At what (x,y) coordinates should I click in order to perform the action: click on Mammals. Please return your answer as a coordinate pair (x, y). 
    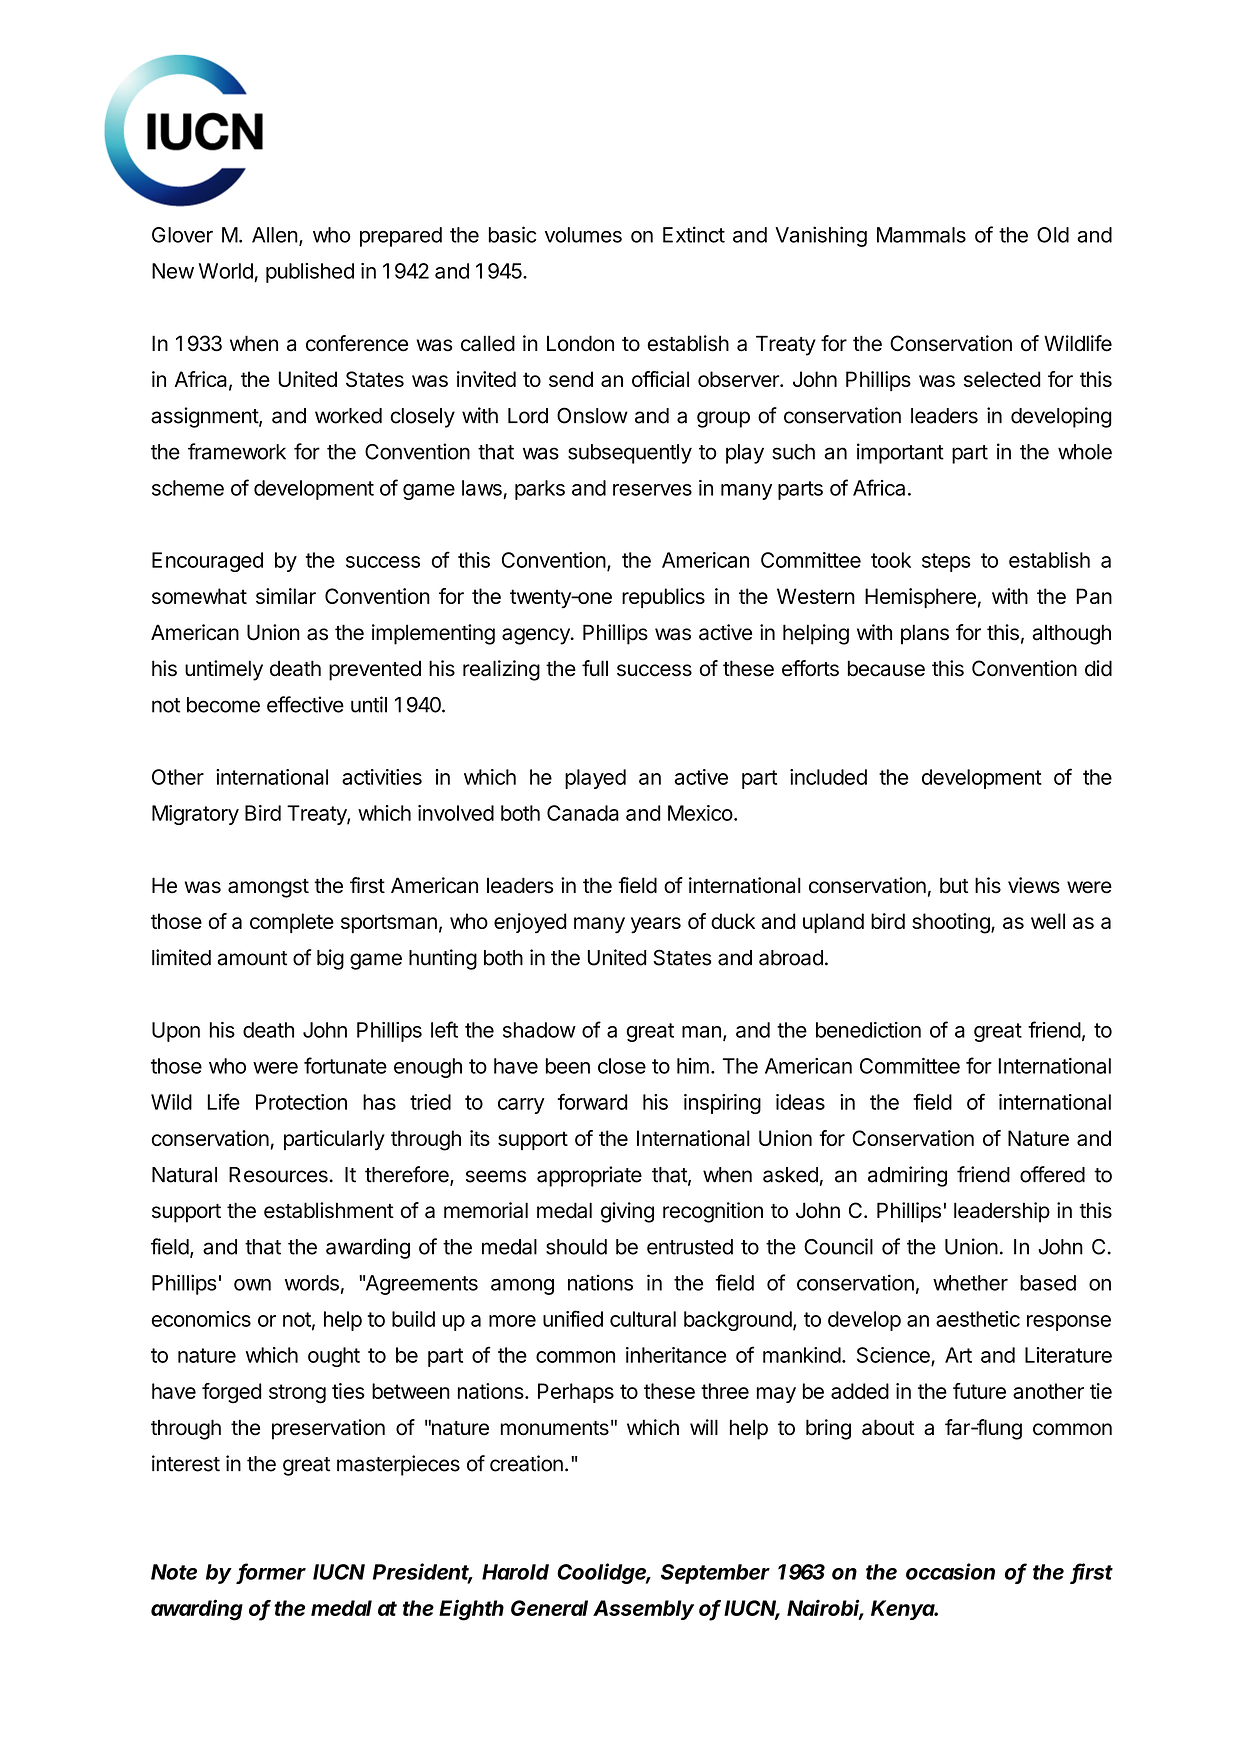
    Looking at the image, I should click on (921, 235).
